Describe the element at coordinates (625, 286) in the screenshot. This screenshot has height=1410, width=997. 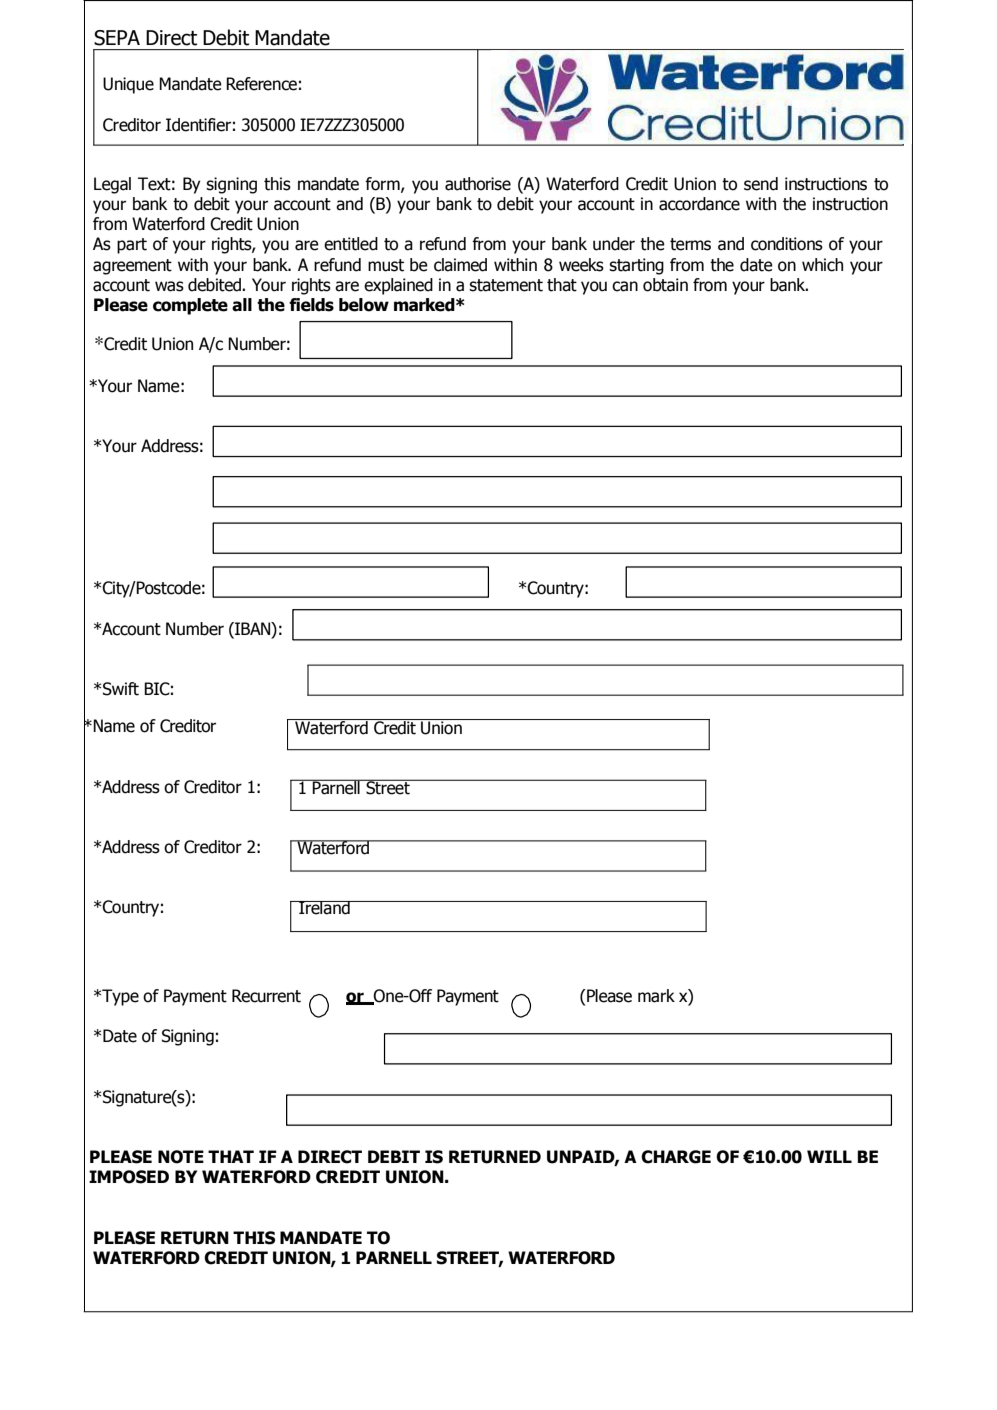
I see `can` at that location.
